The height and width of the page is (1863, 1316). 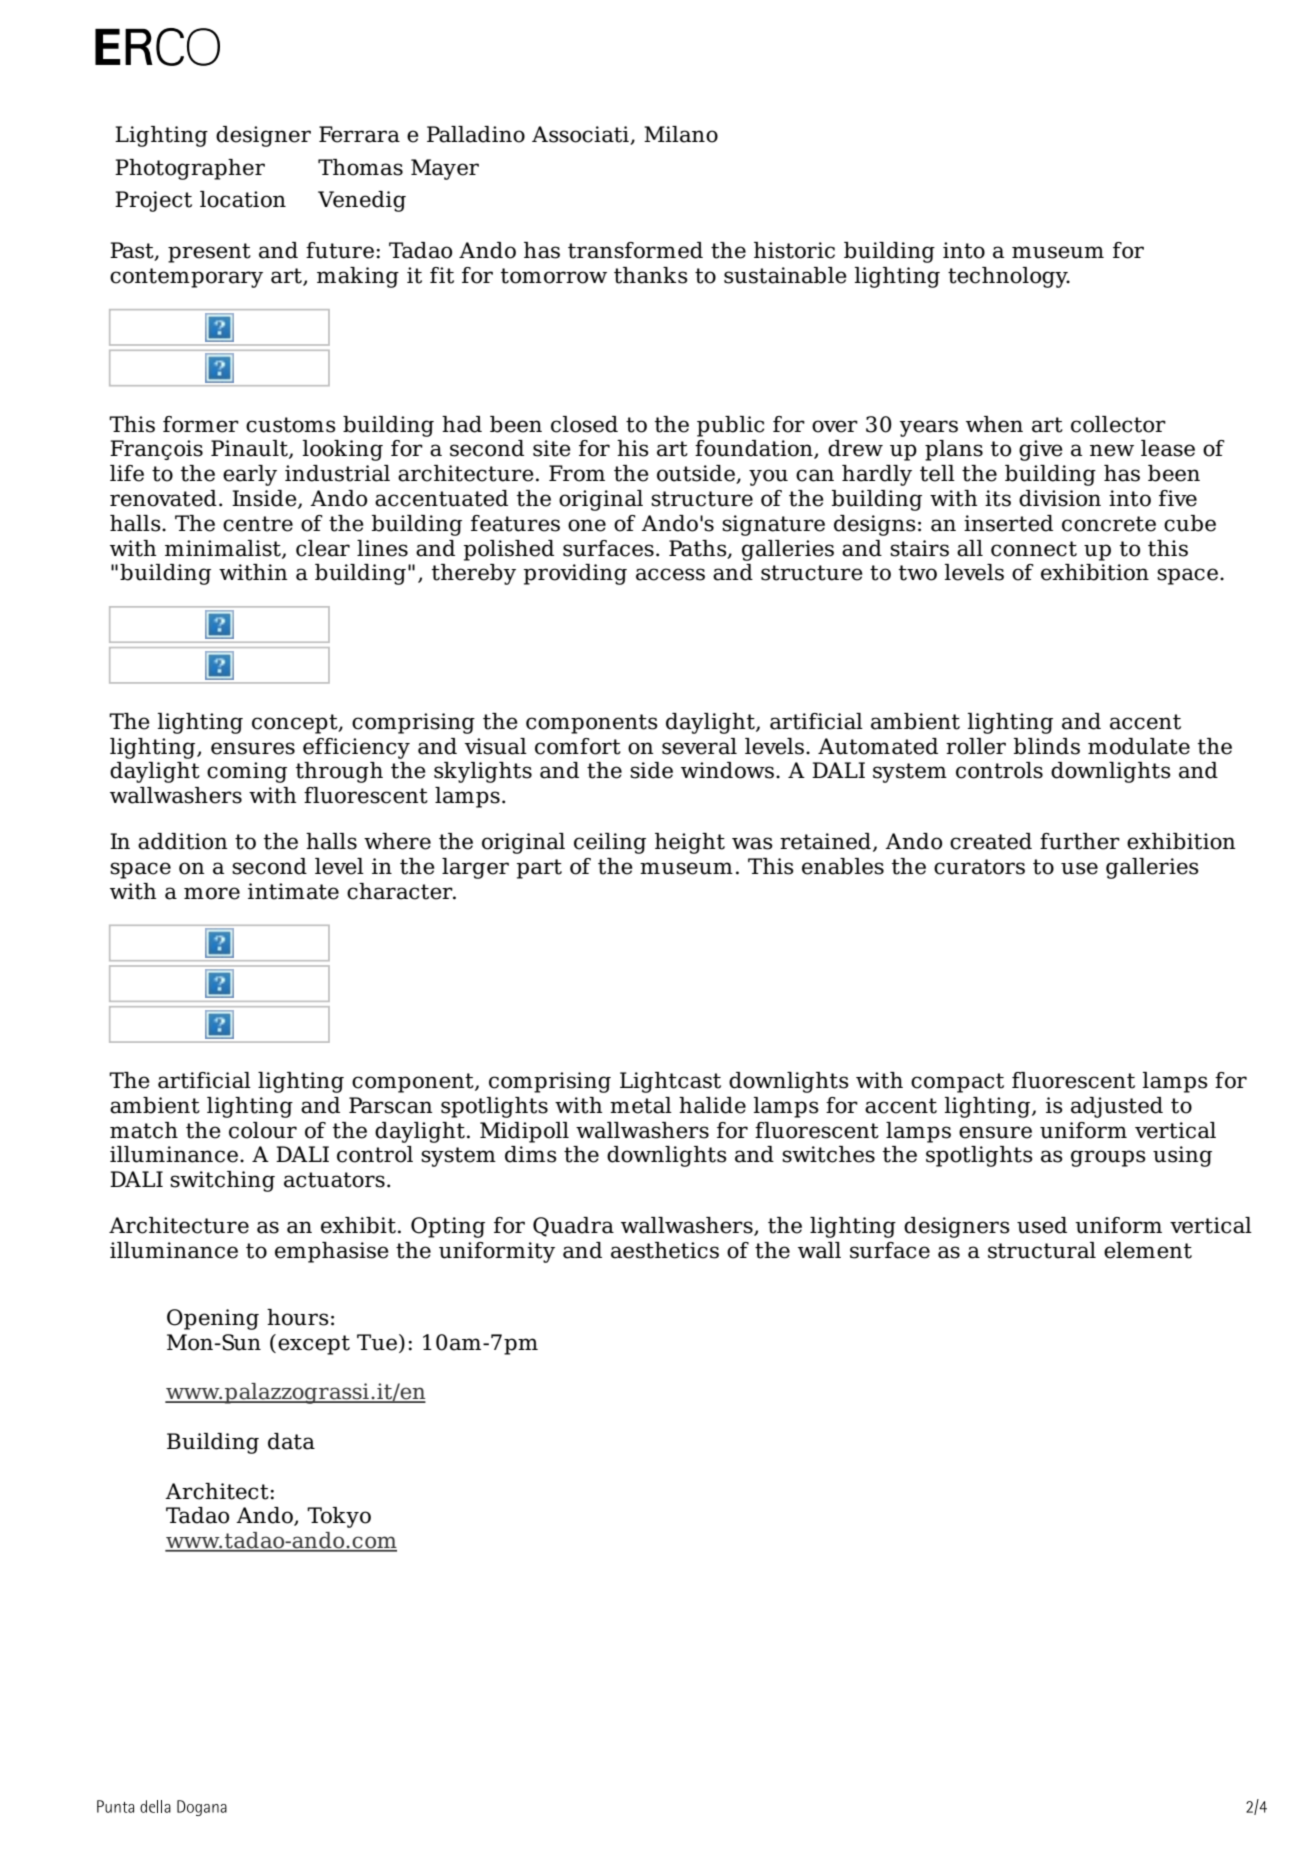 What do you see at coordinates (1060, 498) in the page?
I see `division` at bounding box center [1060, 498].
